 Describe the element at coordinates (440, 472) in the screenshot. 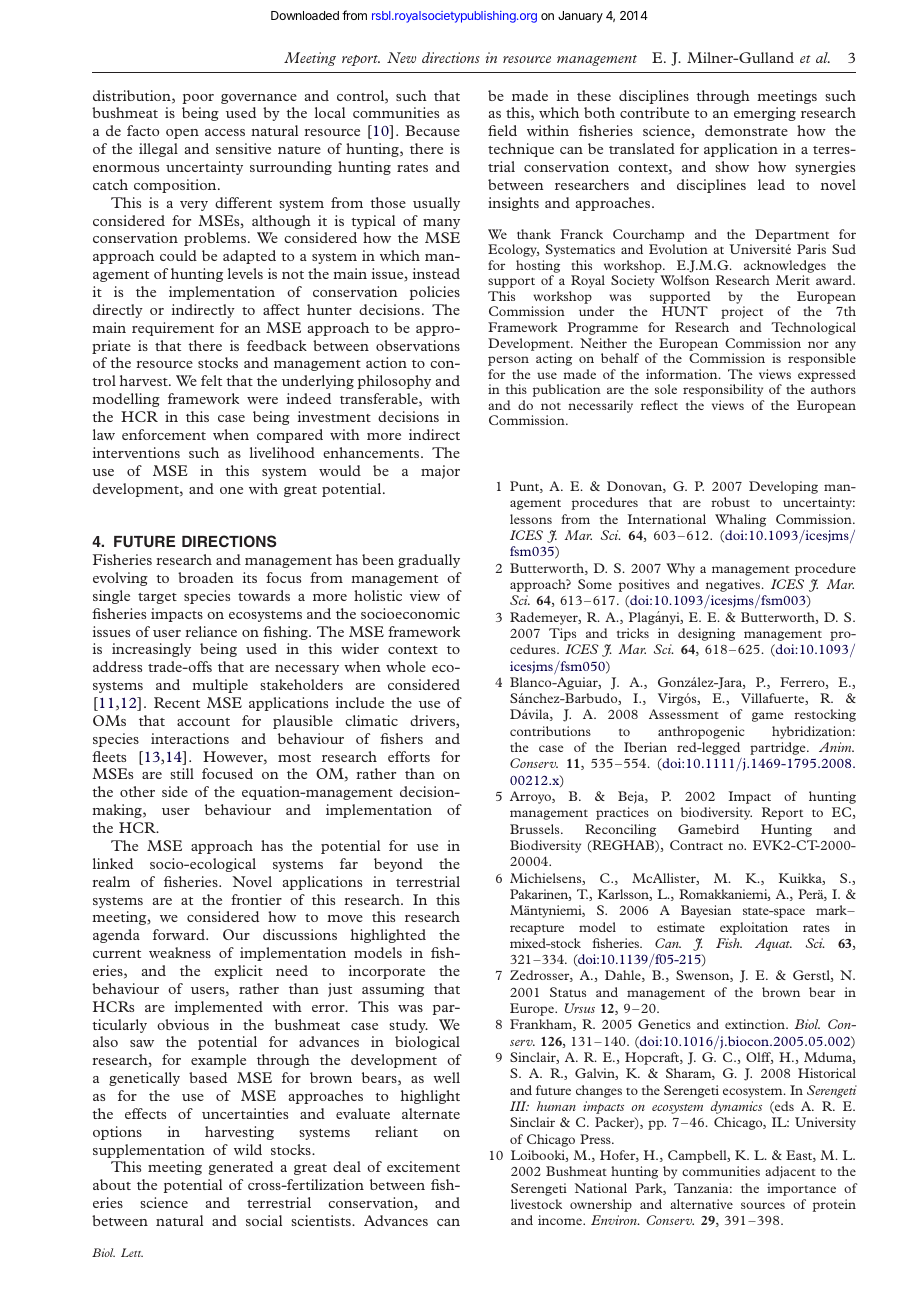

I see `major` at that location.
